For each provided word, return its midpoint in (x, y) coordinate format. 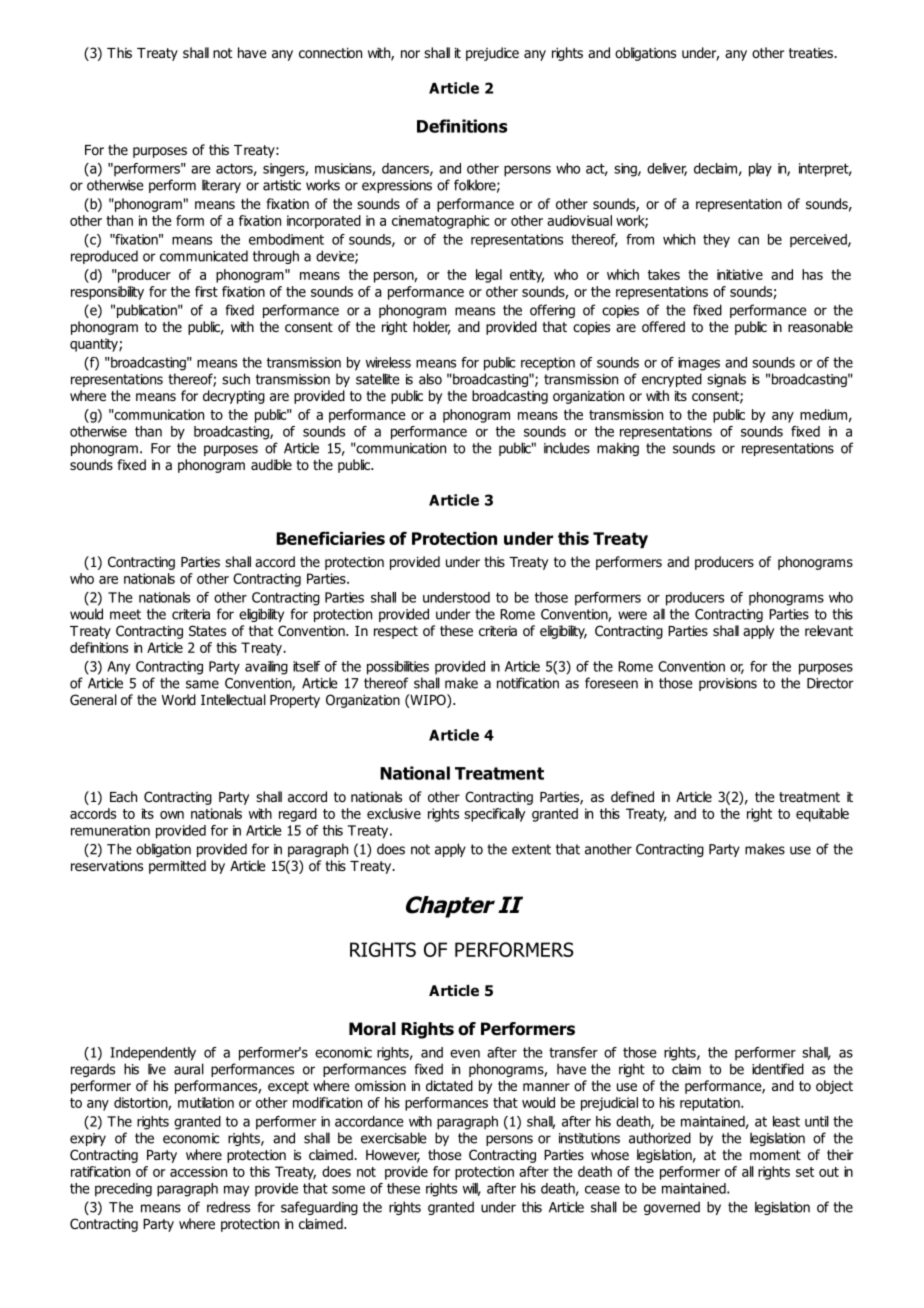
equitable (822, 815)
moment (775, 1155)
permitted (177, 867)
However (393, 1156)
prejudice (492, 54)
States (207, 630)
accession (198, 1171)
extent (531, 849)
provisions (728, 684)
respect (396, 632)
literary (221, 186)
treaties (812, 53)
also (430, 379)
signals (726, 380)
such (236, 379)
